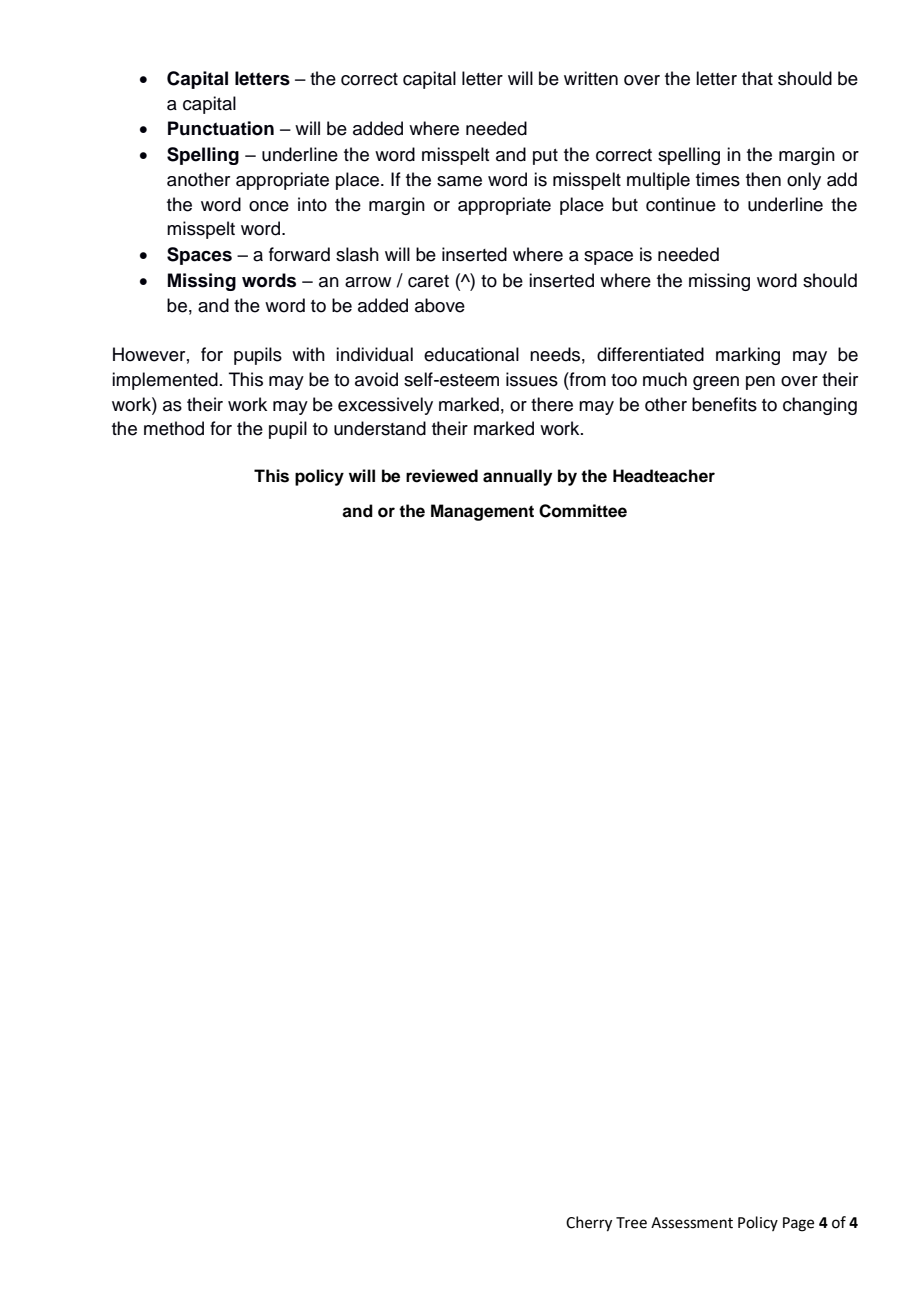 The height and width of the document is (1308, 924). What do you see at coordinates (724, 404) in the document?
I see `benefits` at bounding box center [724, 404].
